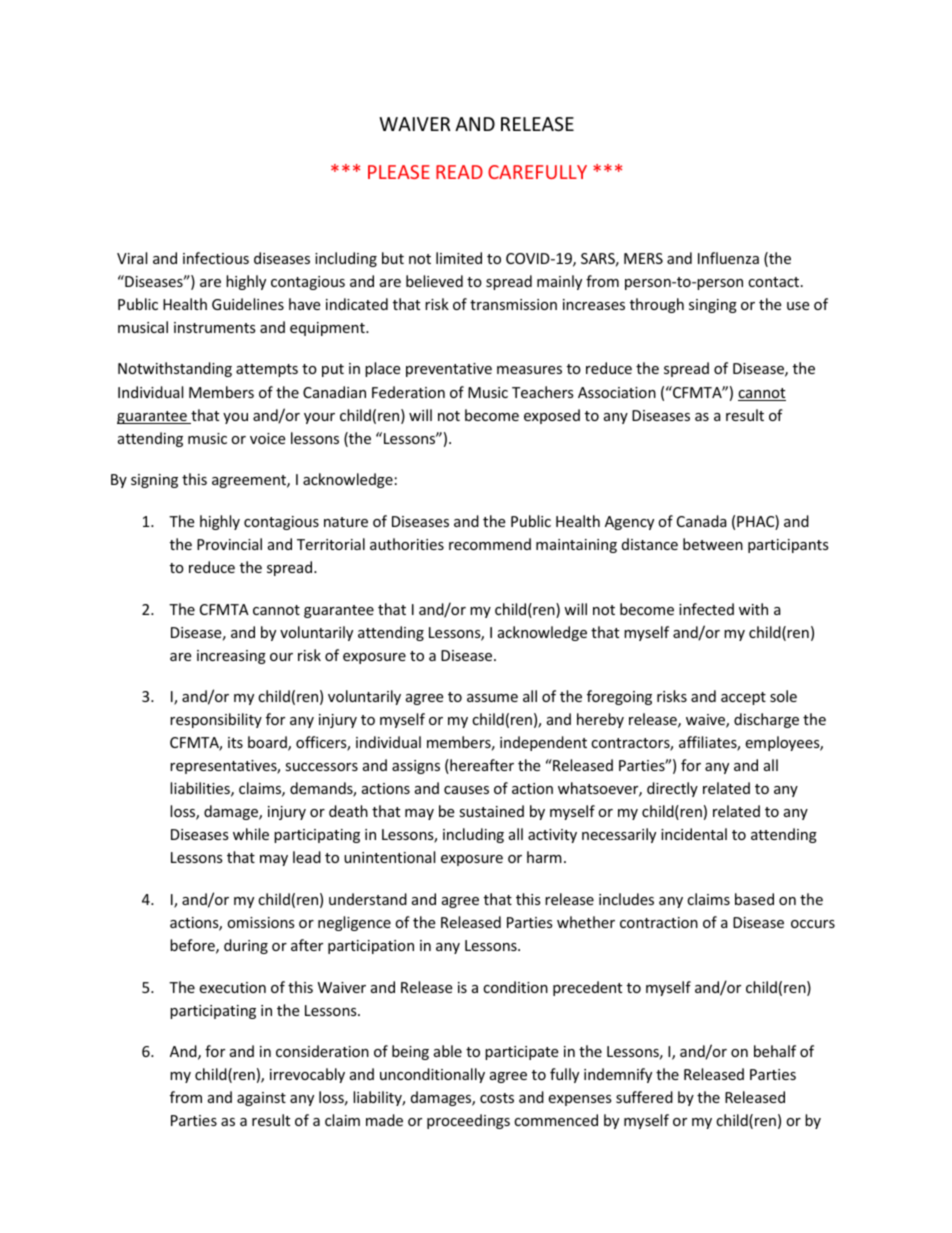  I want to click on costs, so click(497, 1098).
